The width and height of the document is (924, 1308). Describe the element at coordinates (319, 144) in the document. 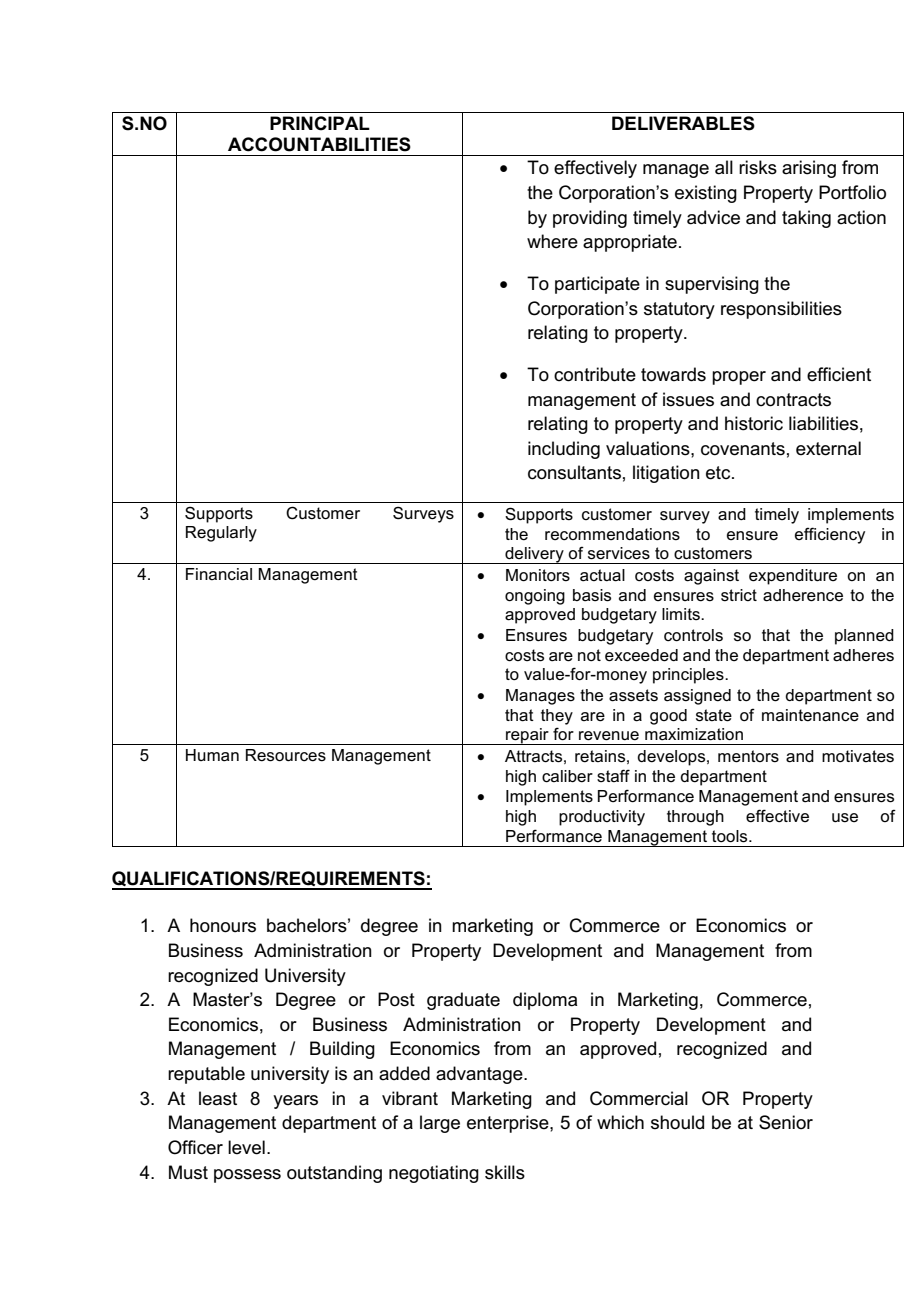

I see `ACCOUNTABILITIES` at that location.
